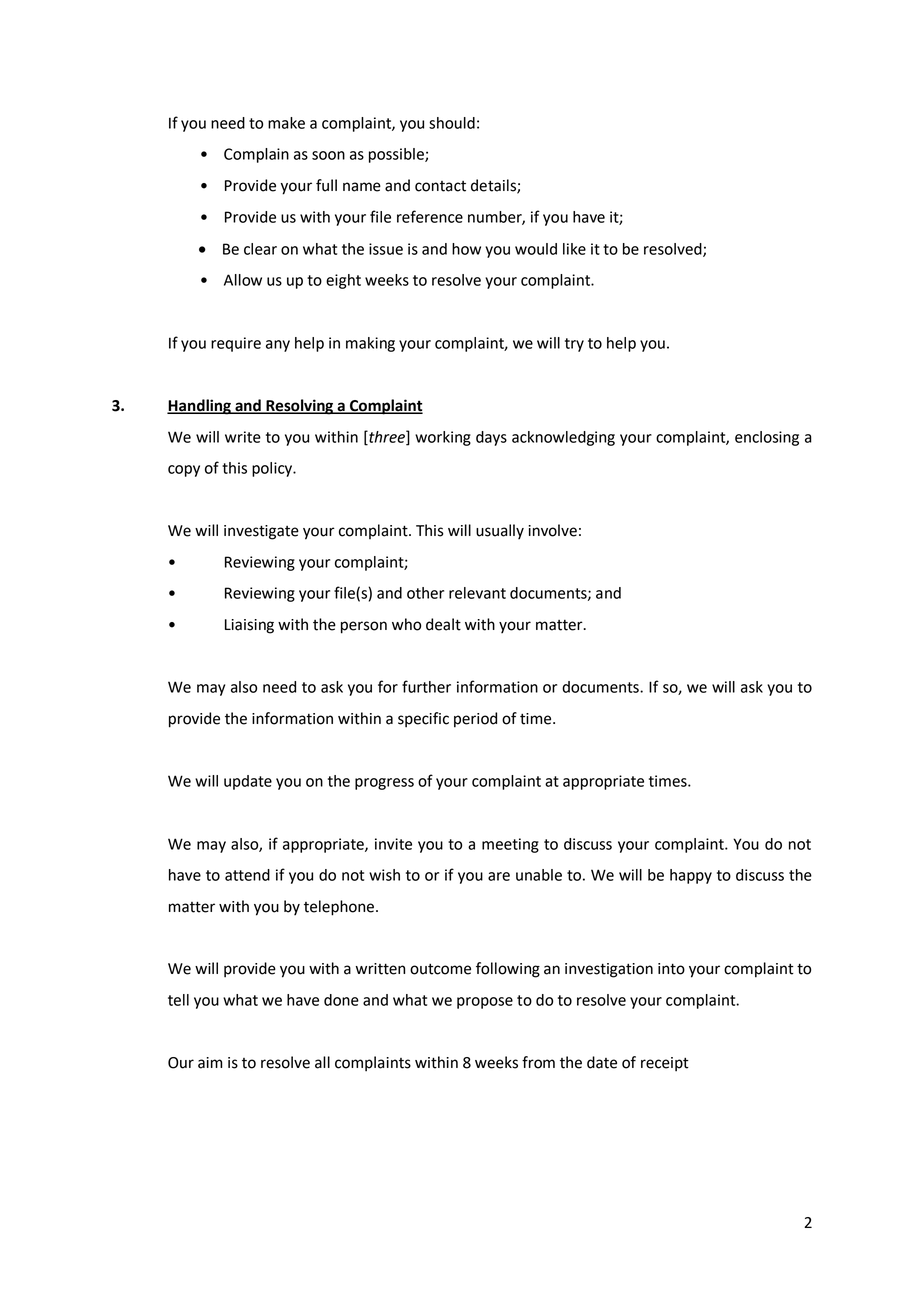 Image resolution: width=924 pixels, height=1308 pixels. Describe the element at coordinates (236, 344) in the image. I see `require` at that location.
